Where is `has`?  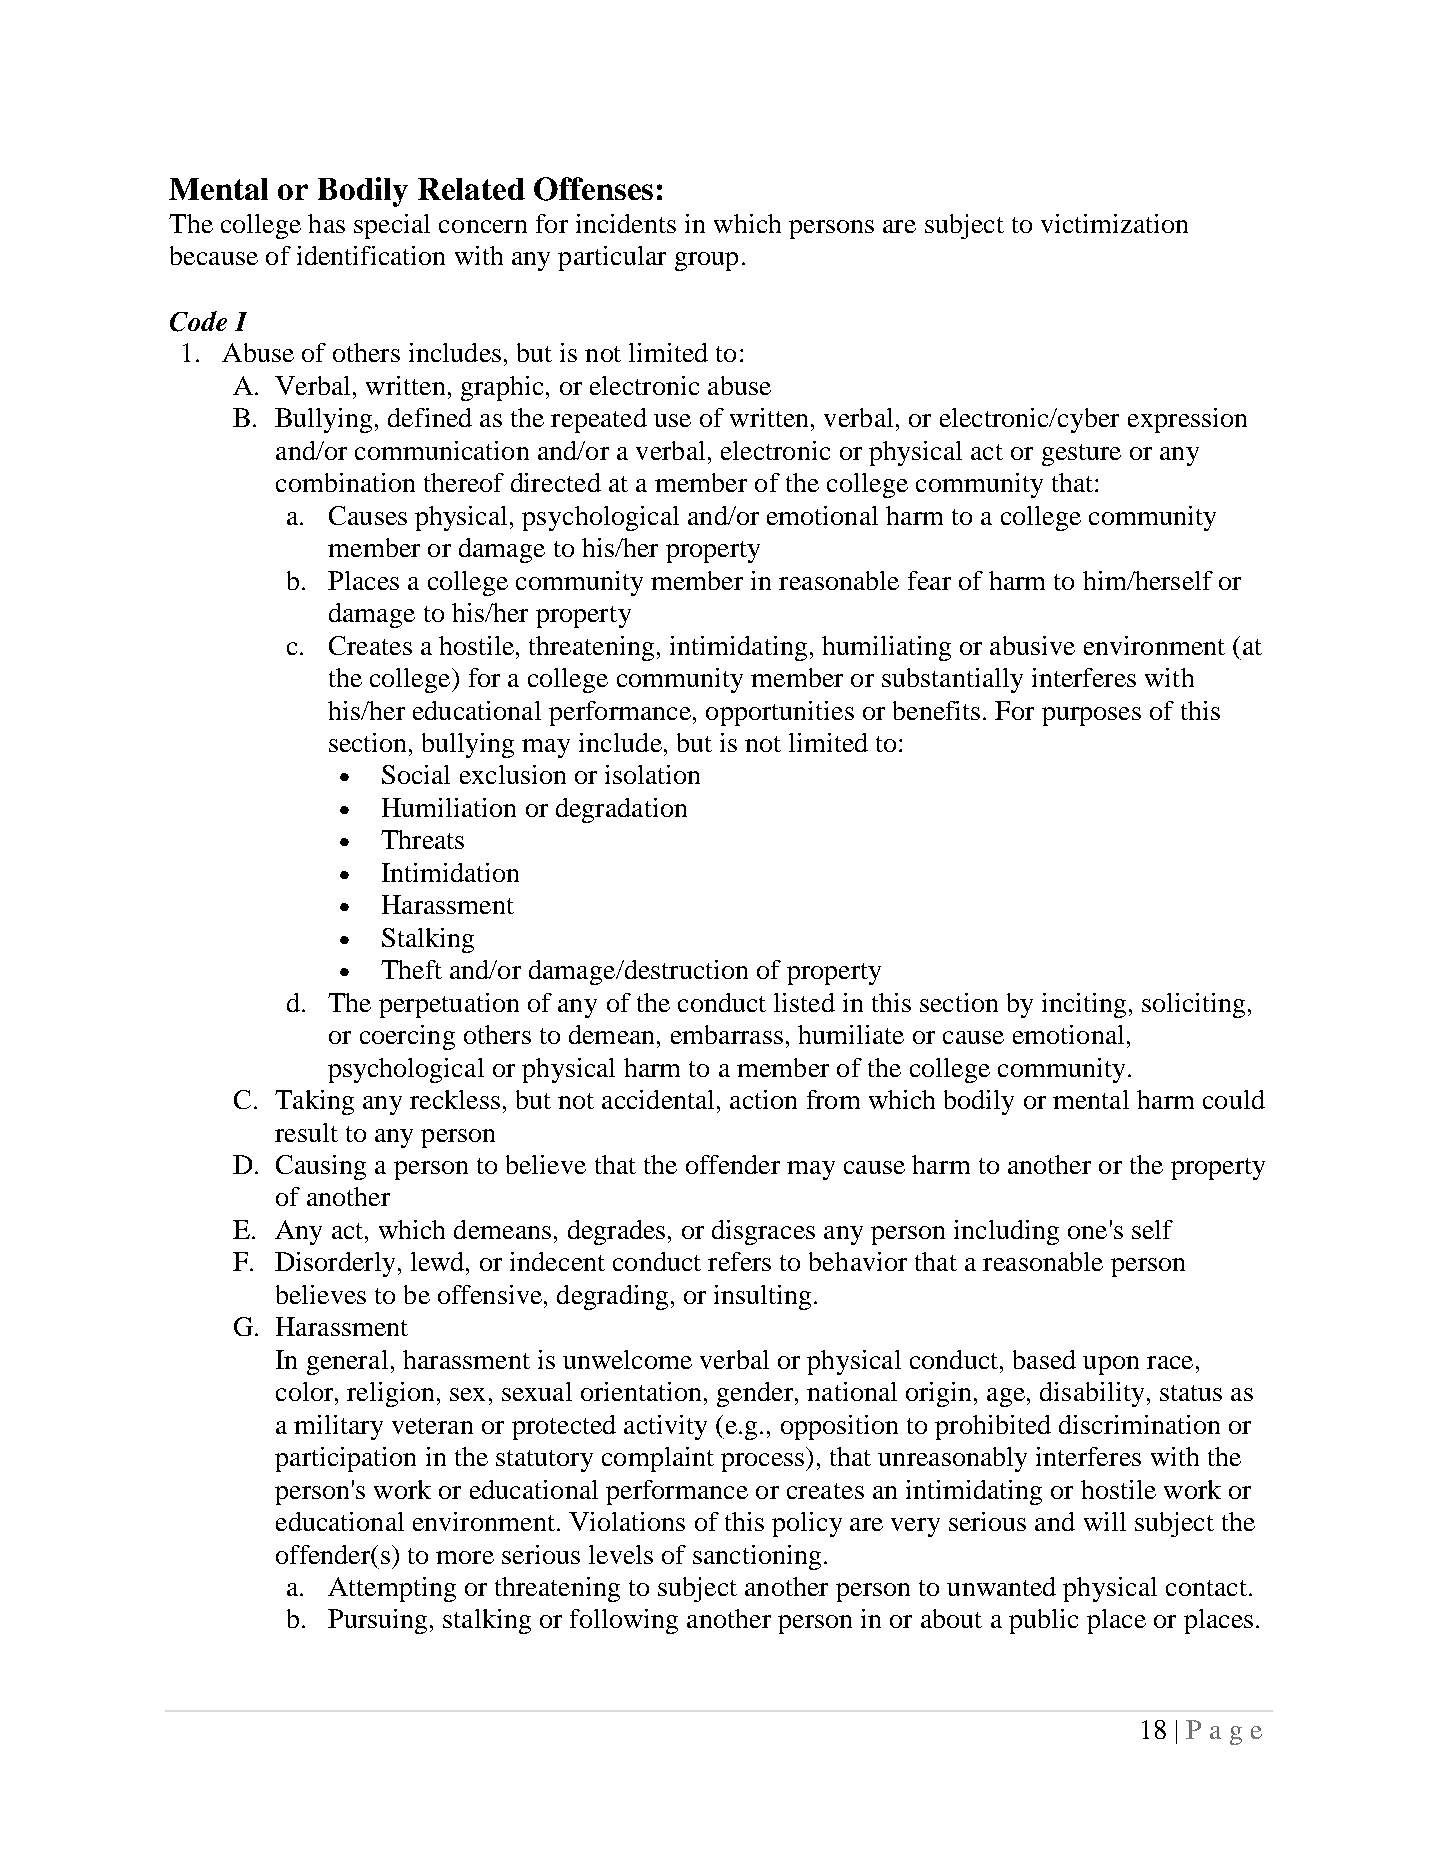
has is located at coordinates (326, 223).
